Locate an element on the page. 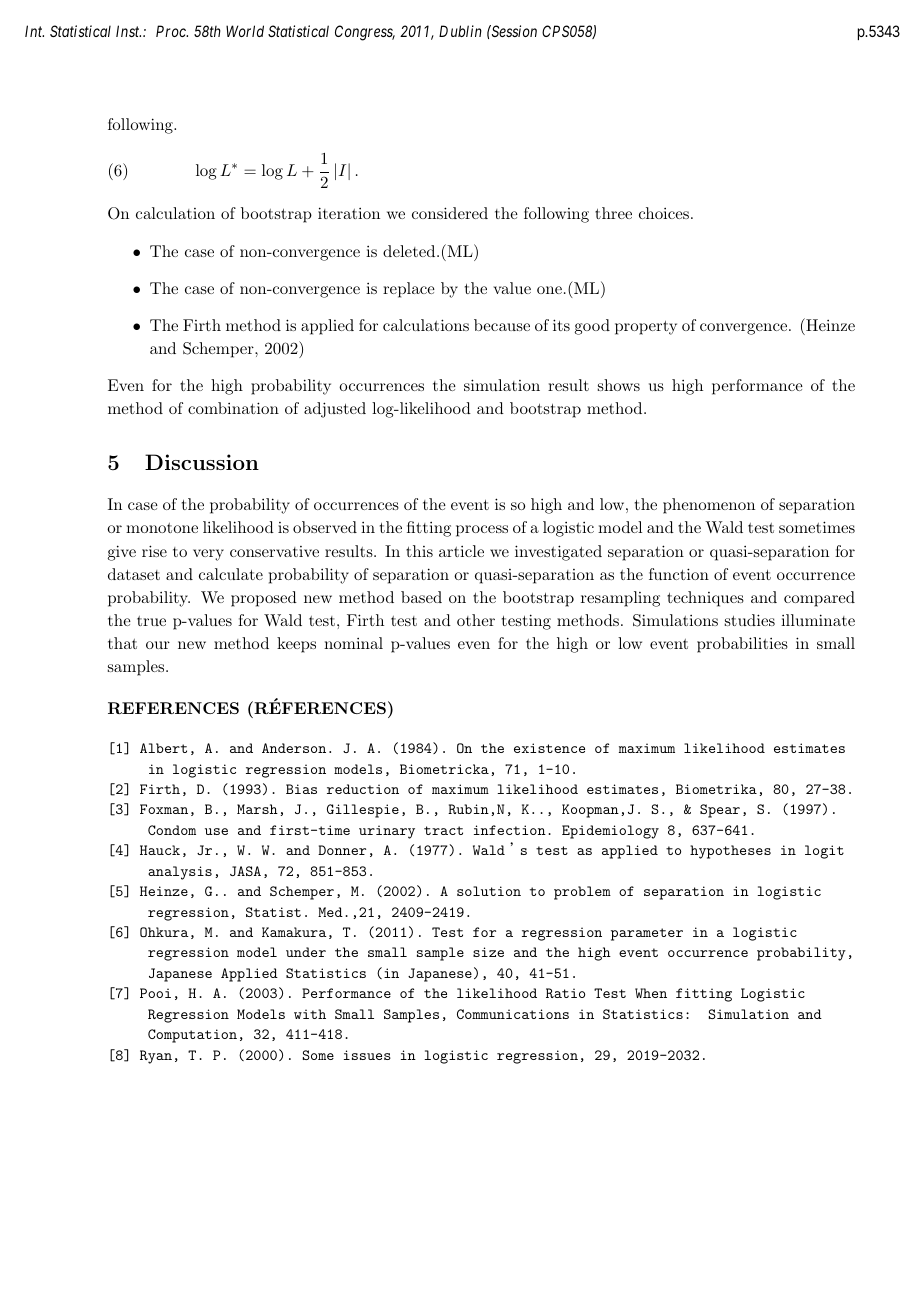 The height and width of the document is (1308, 924). combination is located at coordinates (233, 408).
